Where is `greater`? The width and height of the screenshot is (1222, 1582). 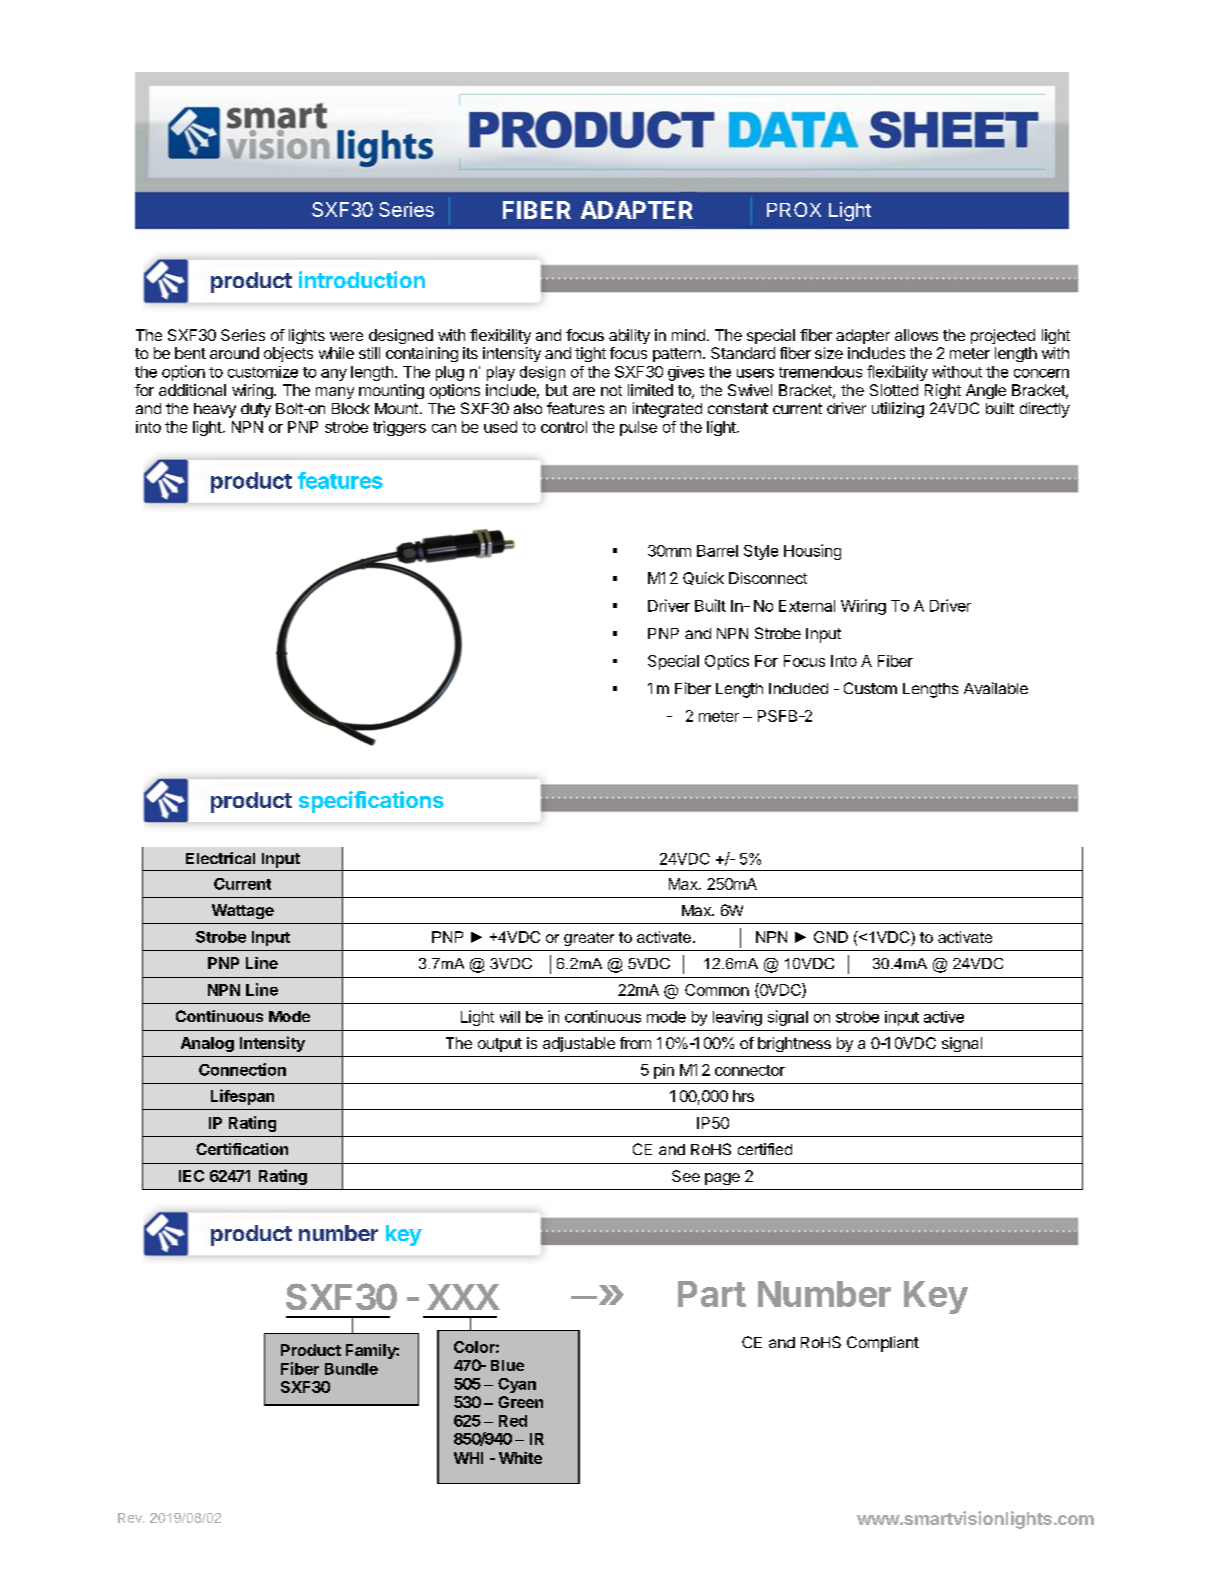 greater is located at coordinates (589, 939).
